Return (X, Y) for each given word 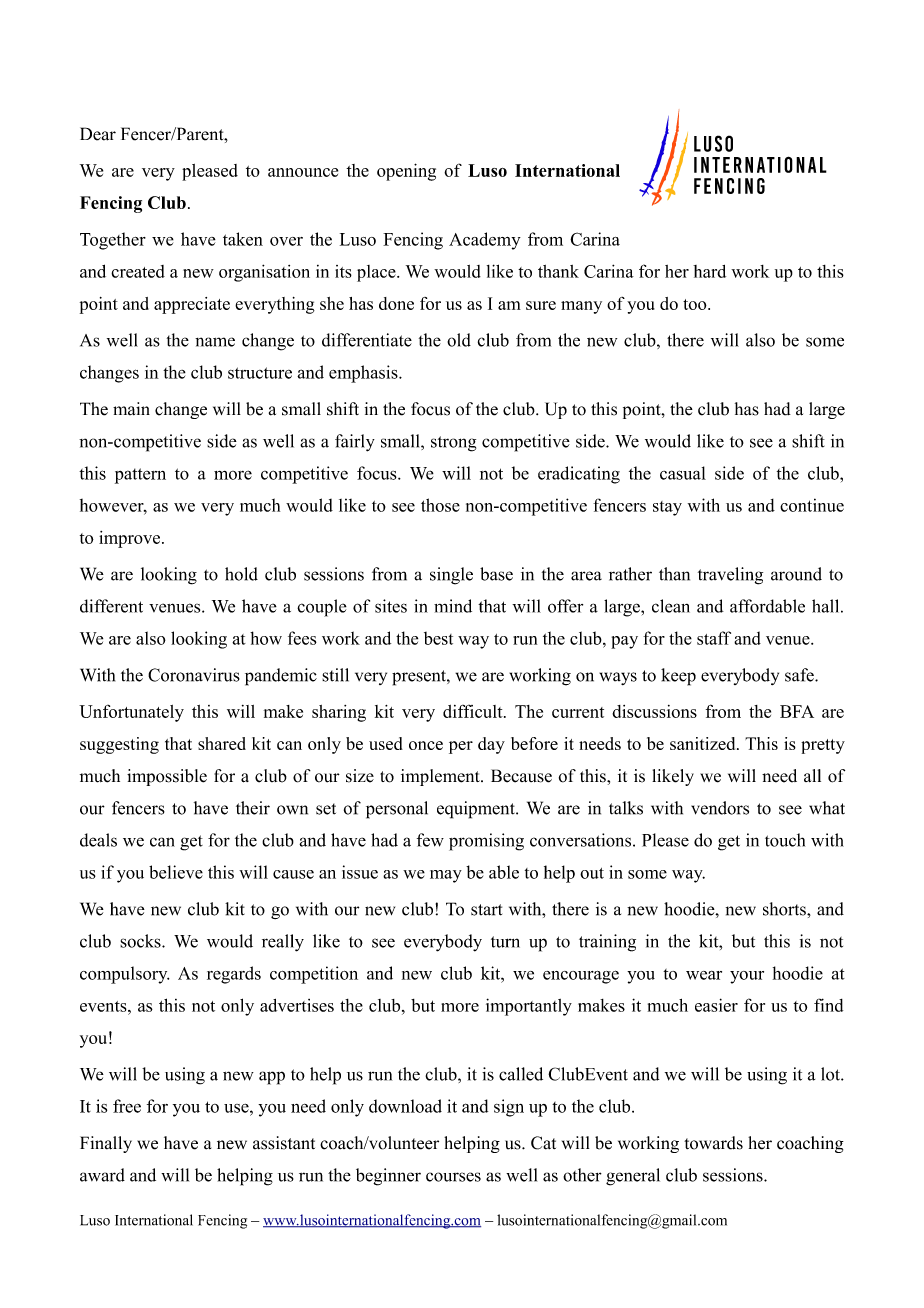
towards (713, 1143)
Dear (98, 134)
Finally (106, 1144)
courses (453, 1177)
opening (406, 172)
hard (709, 271)
